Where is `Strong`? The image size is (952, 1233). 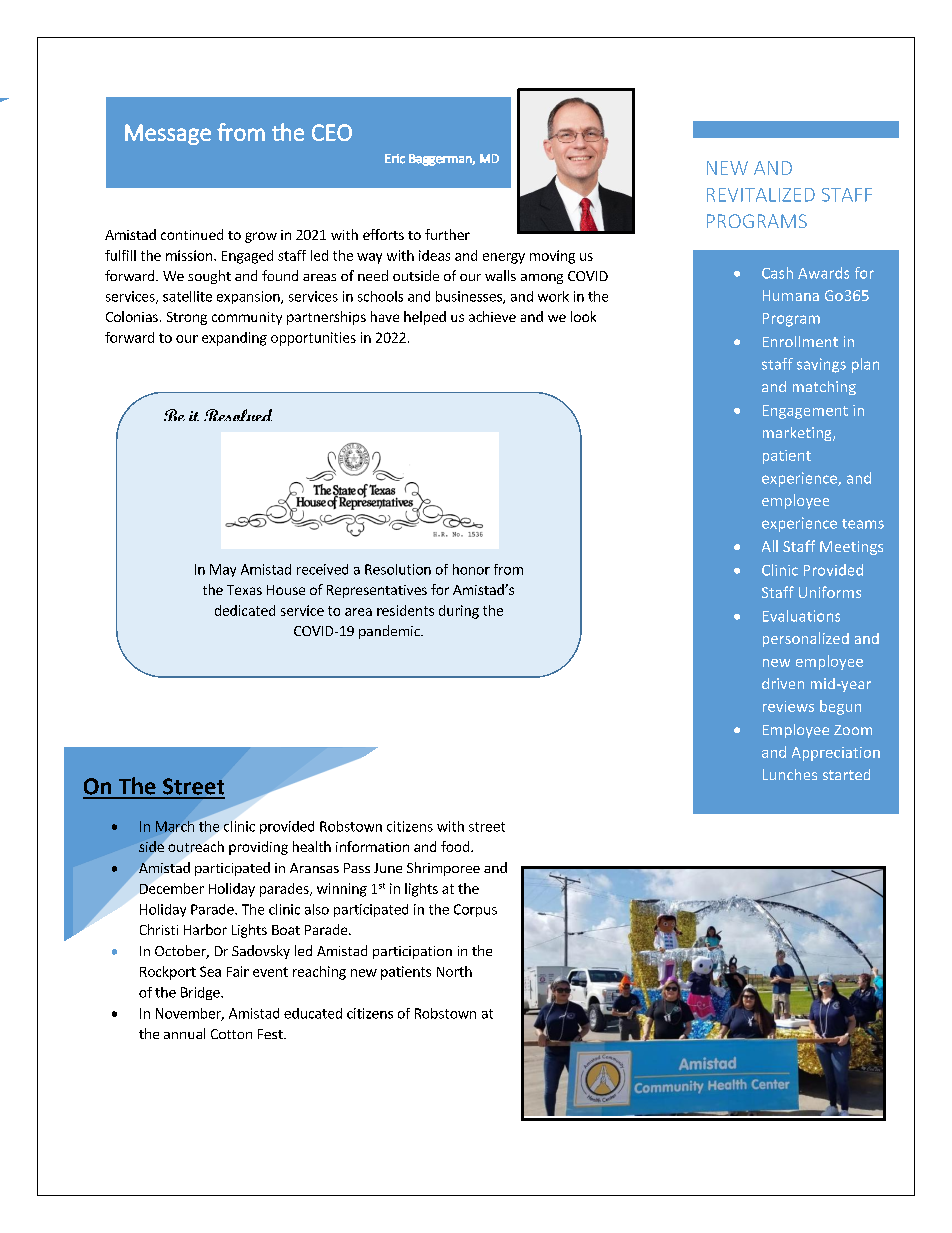
Strong is located at coordinates (187, 318).
